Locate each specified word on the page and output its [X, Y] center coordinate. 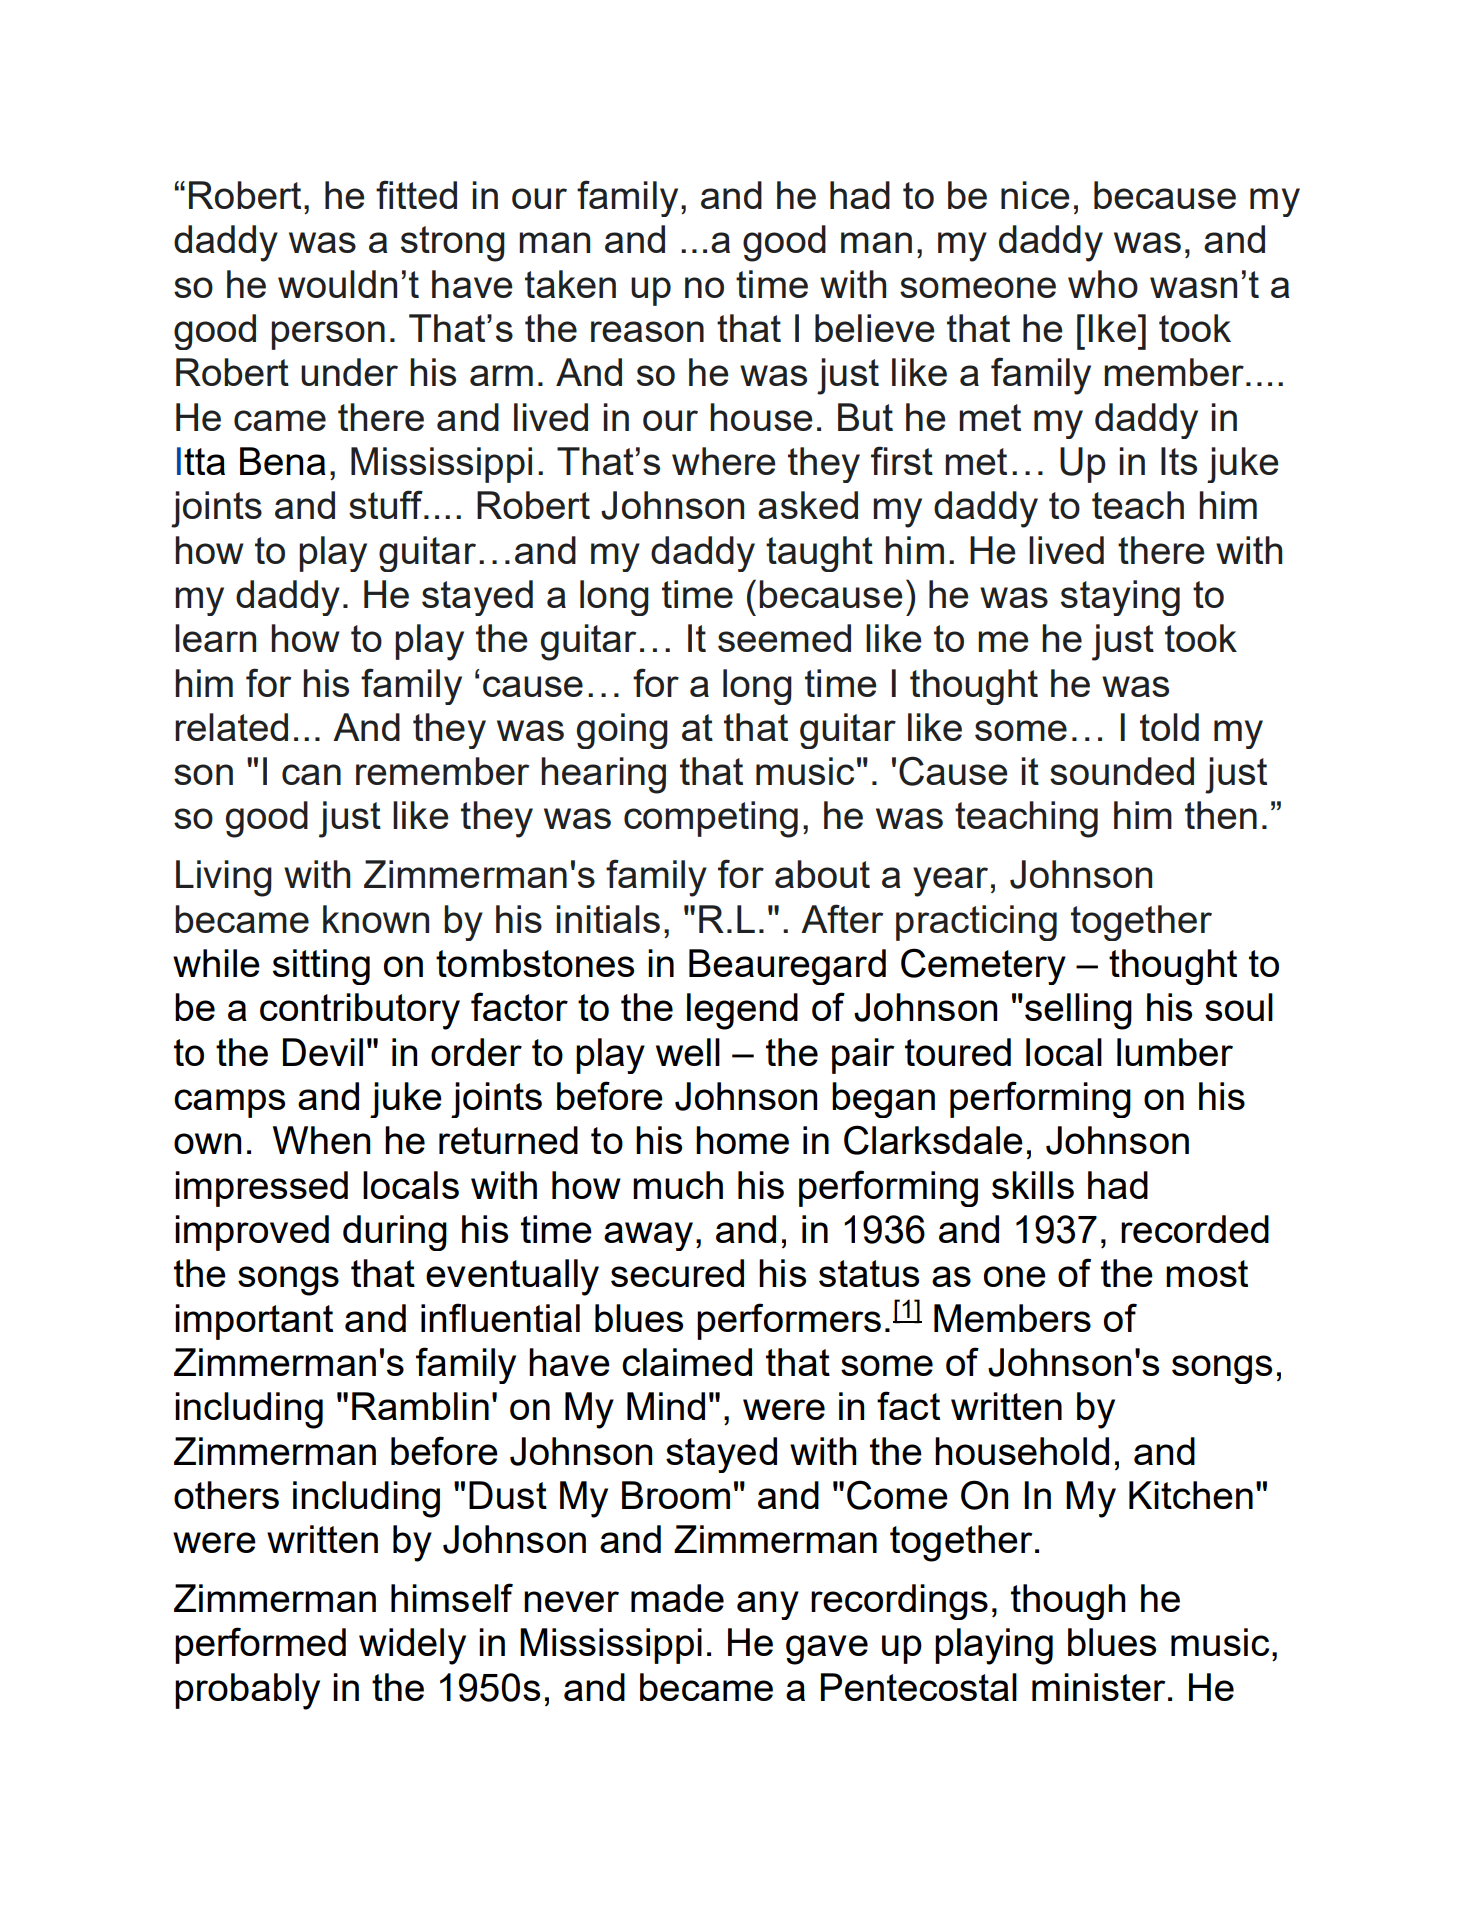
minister [1099, 1687]
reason [647, 331]
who [1103, 284]
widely [412, 1646]
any [768, 1605]
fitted [416, 194]
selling [1078, 1011]
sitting [321, 967]
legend [742, 1011]
